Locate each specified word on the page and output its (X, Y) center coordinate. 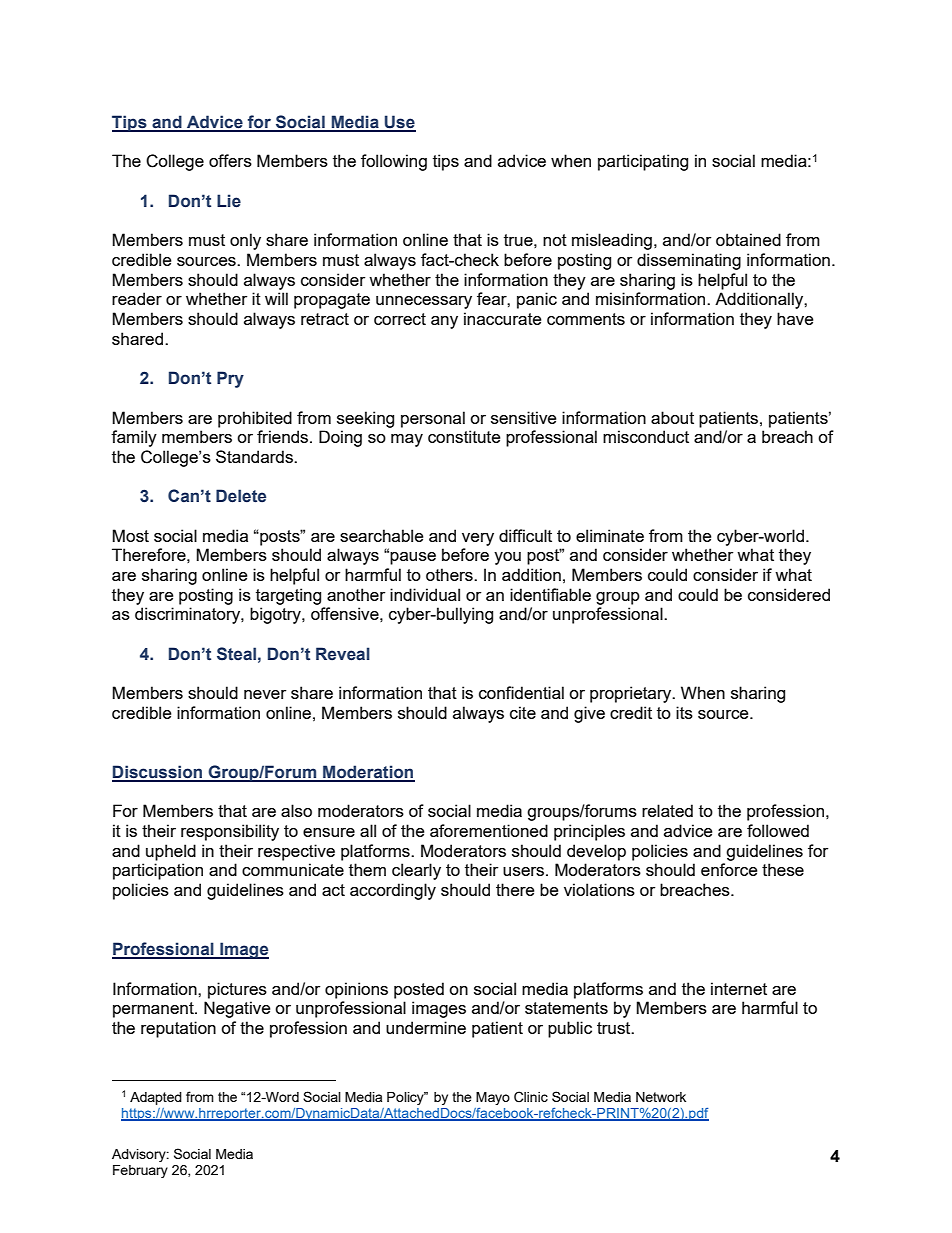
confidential (521, 692)
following (394, 162)
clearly (416, 871)
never (265, 694)
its (684, 712)
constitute (464, 436)
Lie (229, 201)
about (672, 417)
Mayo (493, 1098)
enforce (729, 869)
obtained (748, 239)
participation (158, 871)
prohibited (255, 419)
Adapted (156, 1098)
